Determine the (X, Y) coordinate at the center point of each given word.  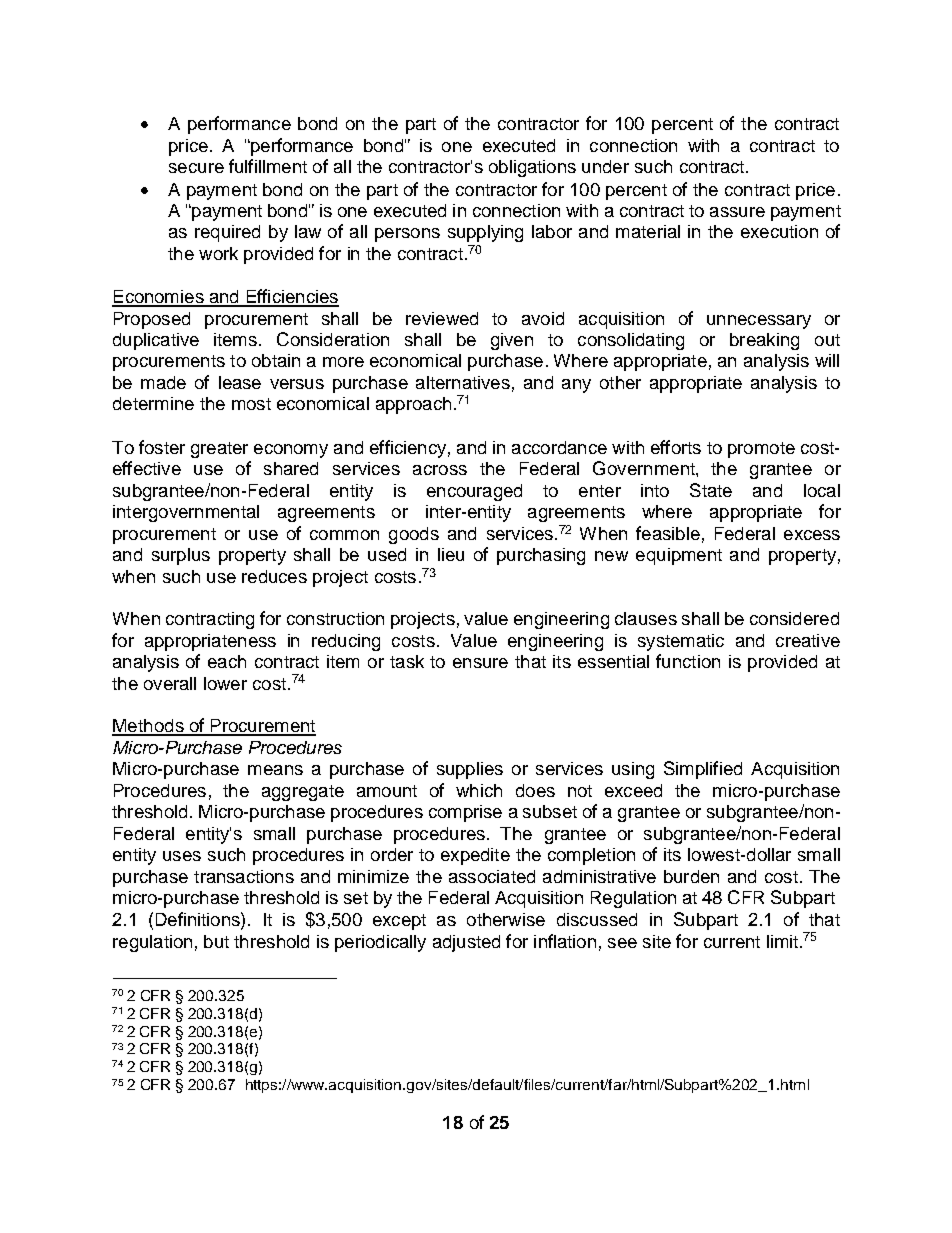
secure (196, 168)
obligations (532, 168)
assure (737, 212)
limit (782, 941)
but (216, 941)
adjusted (466, 943)
